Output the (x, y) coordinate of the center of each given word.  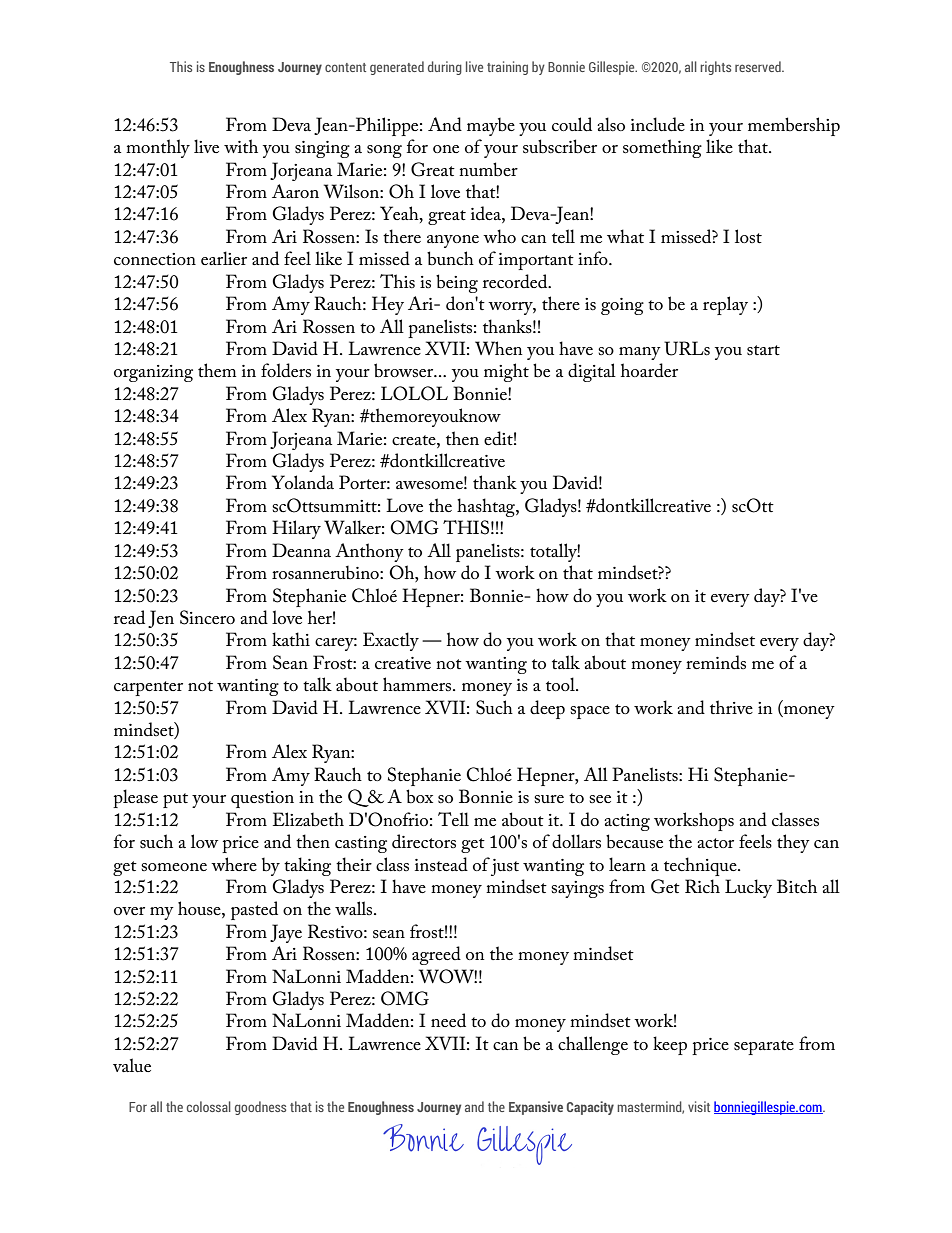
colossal (209, 1106)
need (448, 1020)
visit (699, 1106)
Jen (161, 619)
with (241, 146)
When (499, 348)
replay (725, 305)
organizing (153, 373)
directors (424, 841)
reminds (716, 662)
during (445, 68)
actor (715, 843)
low (204, 841)
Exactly (391, 641)
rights (715, 68)
